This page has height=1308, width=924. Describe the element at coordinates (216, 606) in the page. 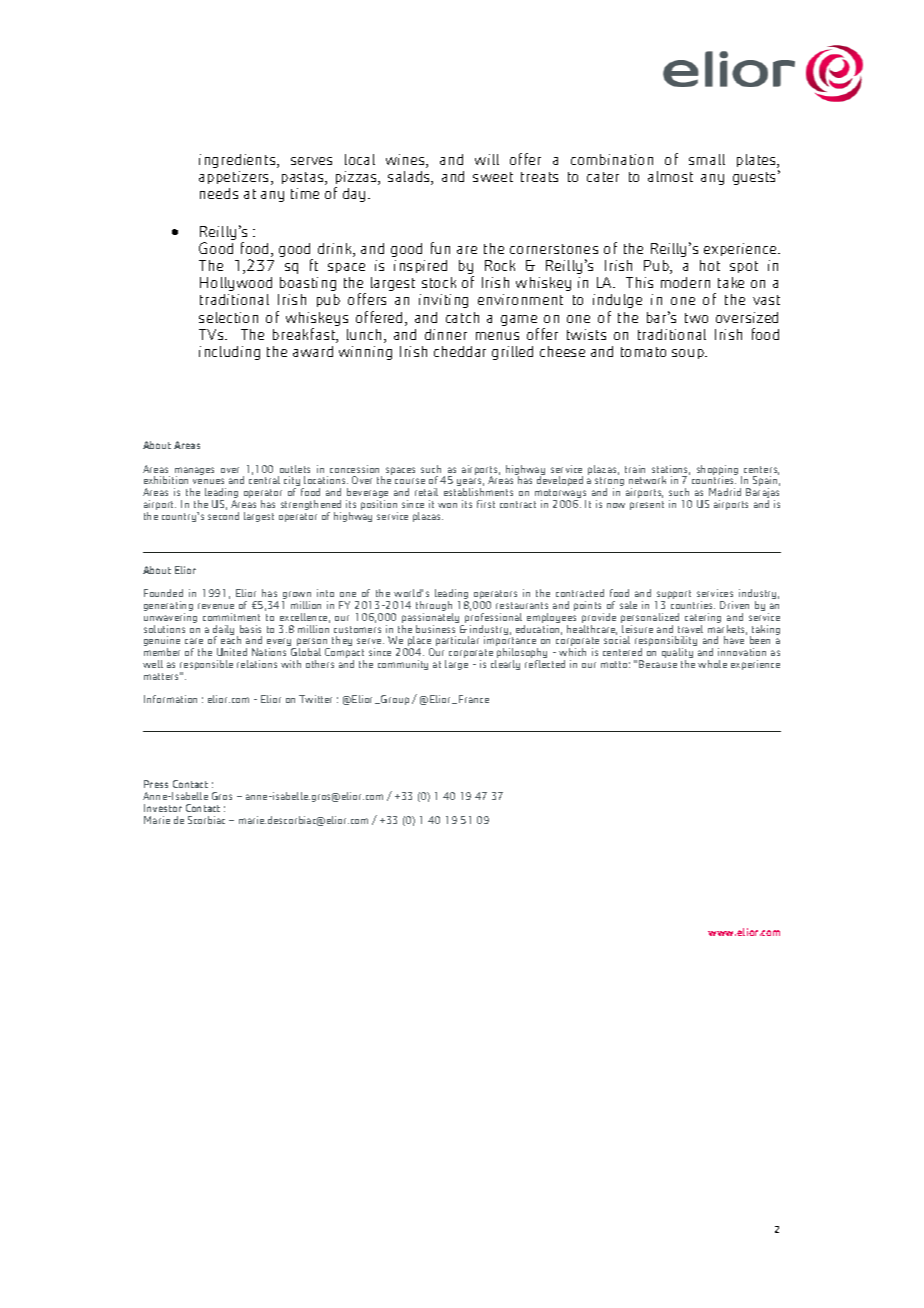

I see `revenue` at that location.
